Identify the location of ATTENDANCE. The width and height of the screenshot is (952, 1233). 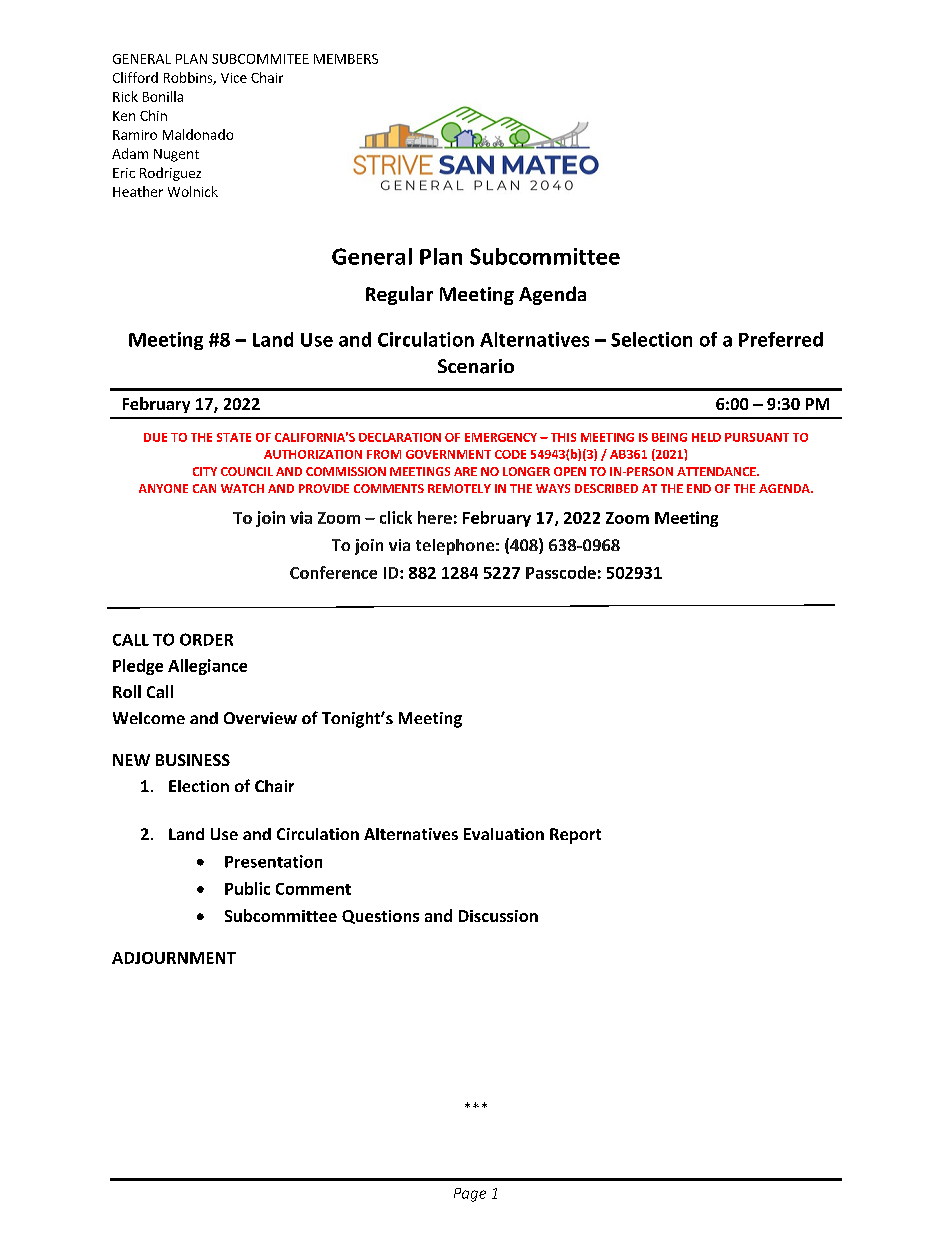
(717, 471).
